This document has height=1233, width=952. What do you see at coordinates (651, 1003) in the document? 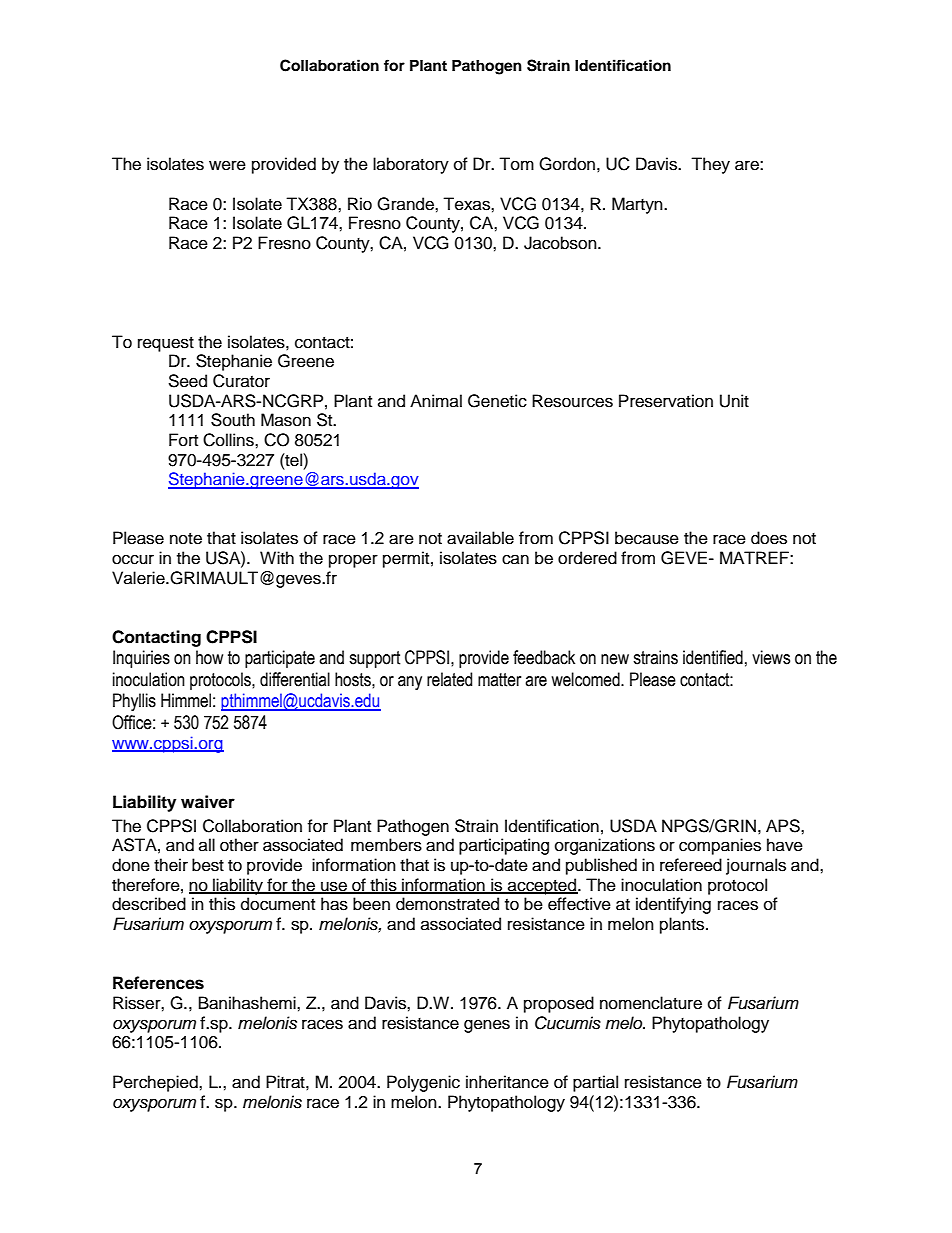
I see `nomenclature` at bounding box center [651, 1003].
